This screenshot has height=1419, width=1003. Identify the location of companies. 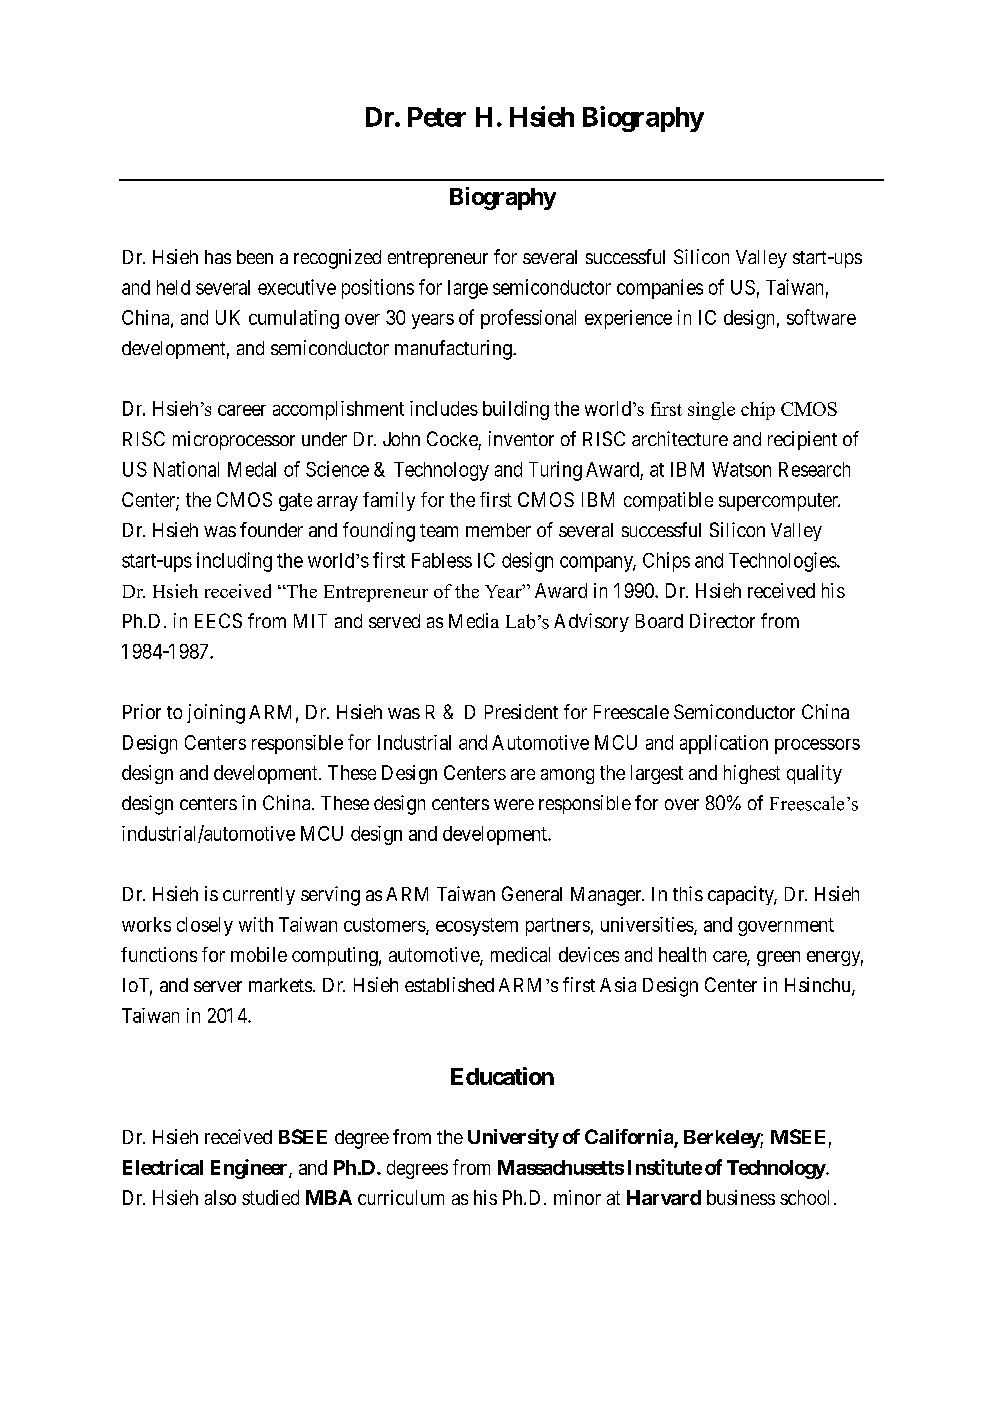
(660, 289).
